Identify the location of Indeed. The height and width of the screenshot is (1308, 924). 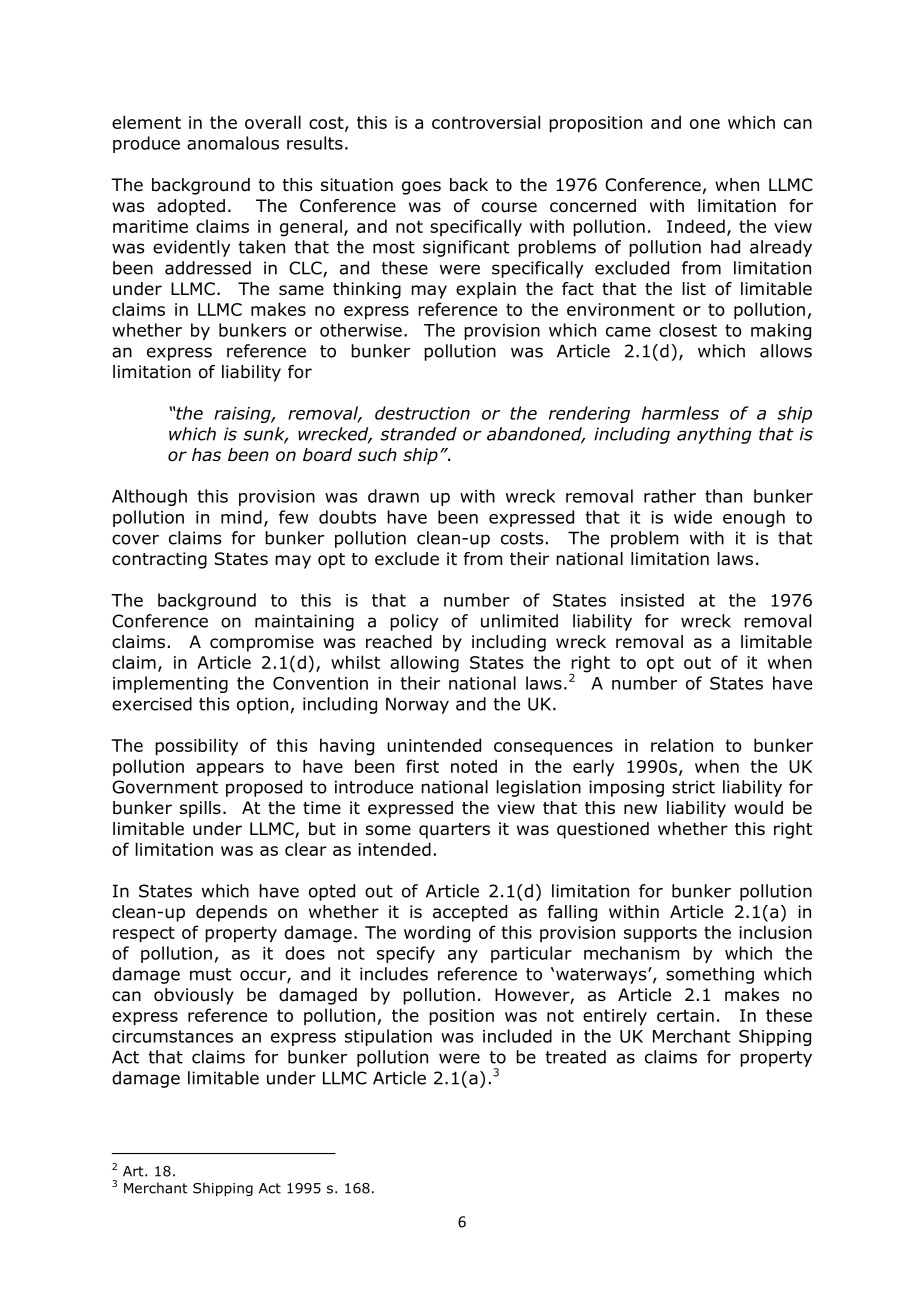
(696, 226).
